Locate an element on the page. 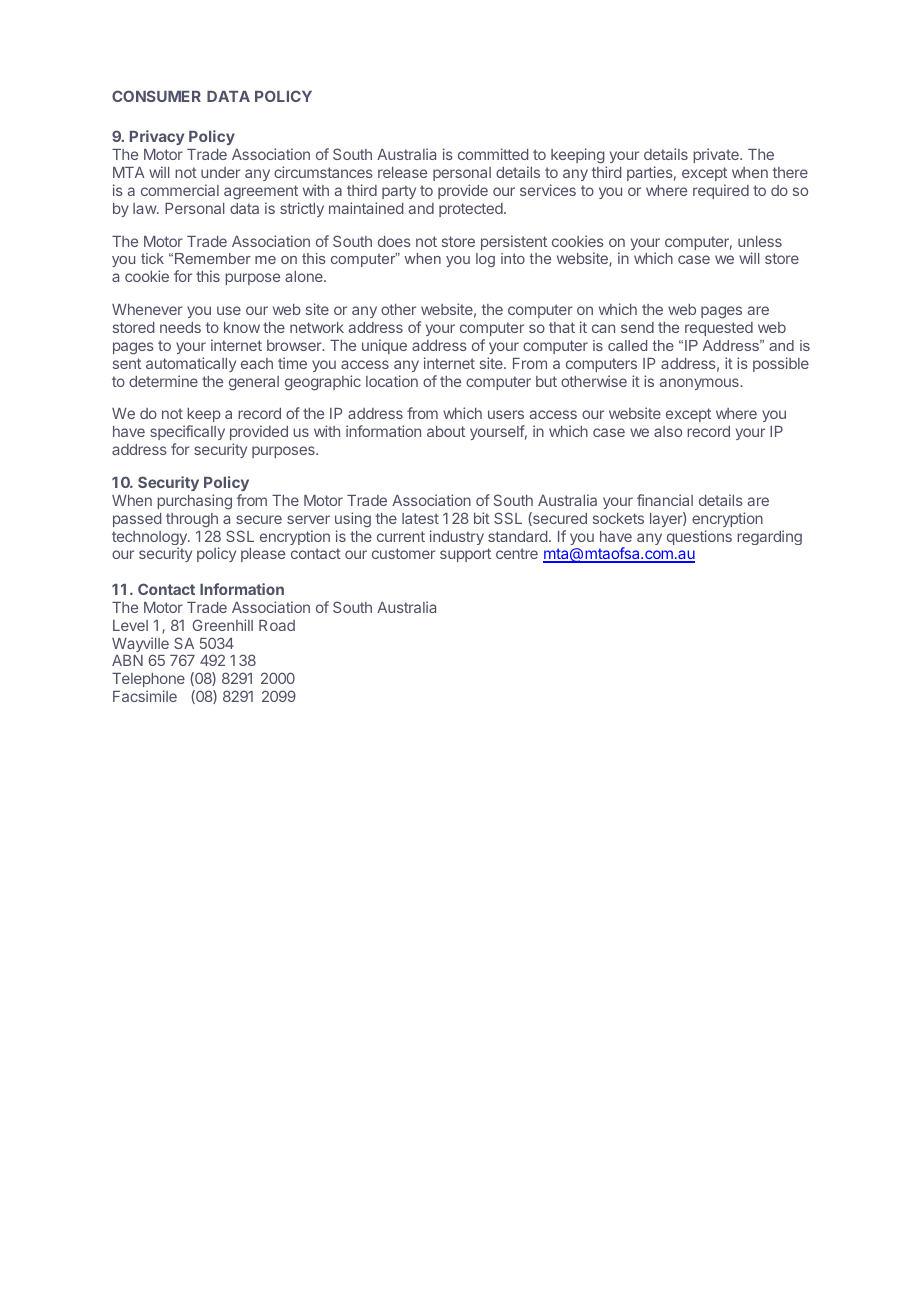 The image size is (924, 1308). determine is located at coordinates (163, 381).
